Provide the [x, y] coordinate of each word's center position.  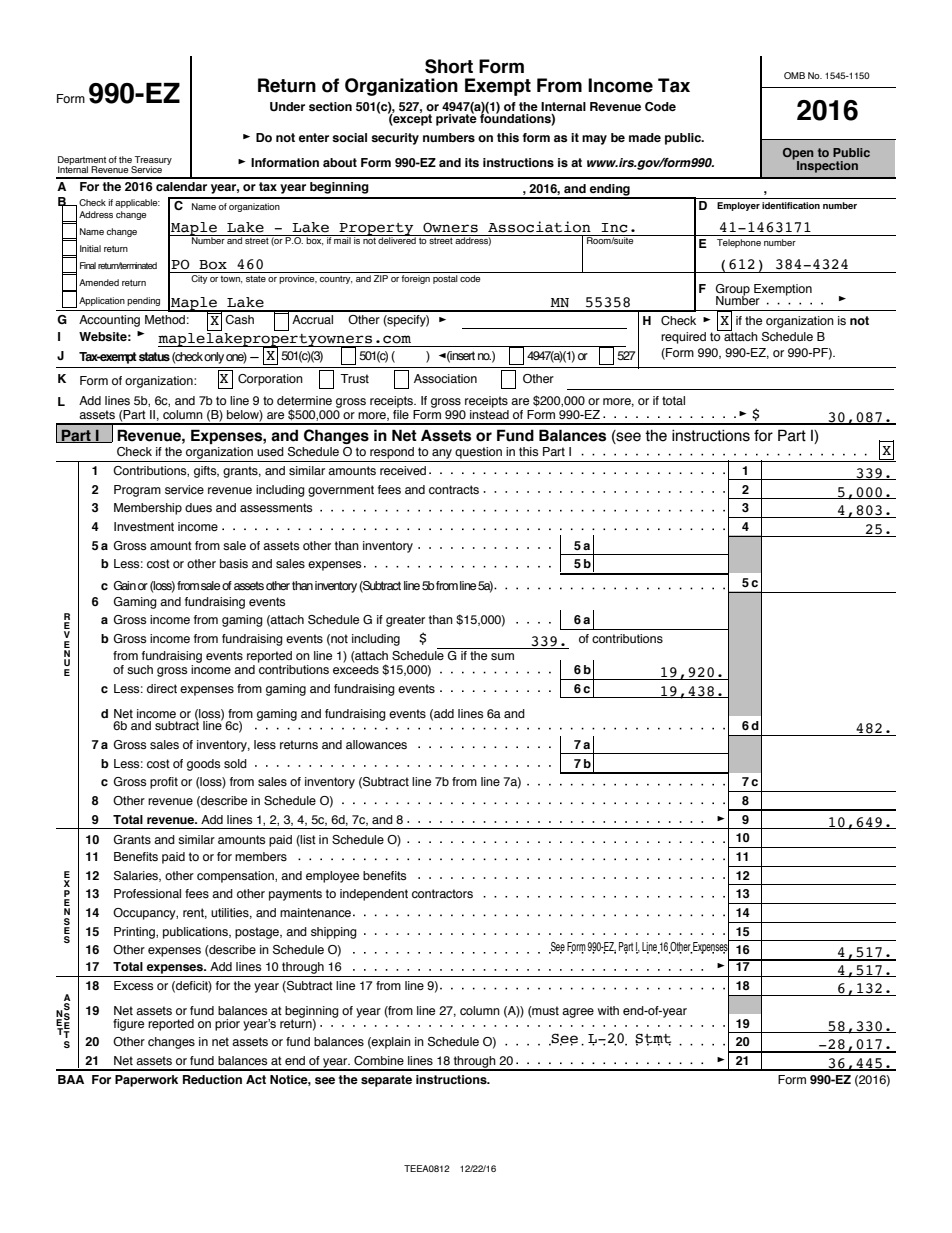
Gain [125, 585]
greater [405, 621]
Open [798, 155]
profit [164, 783]
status [154, 357]
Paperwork [146, 1081]
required [683, 338]
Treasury [152, 162]
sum [502, 656]
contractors [442, 893]
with [608, 1010]
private [456, 119]
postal [445, 279]
